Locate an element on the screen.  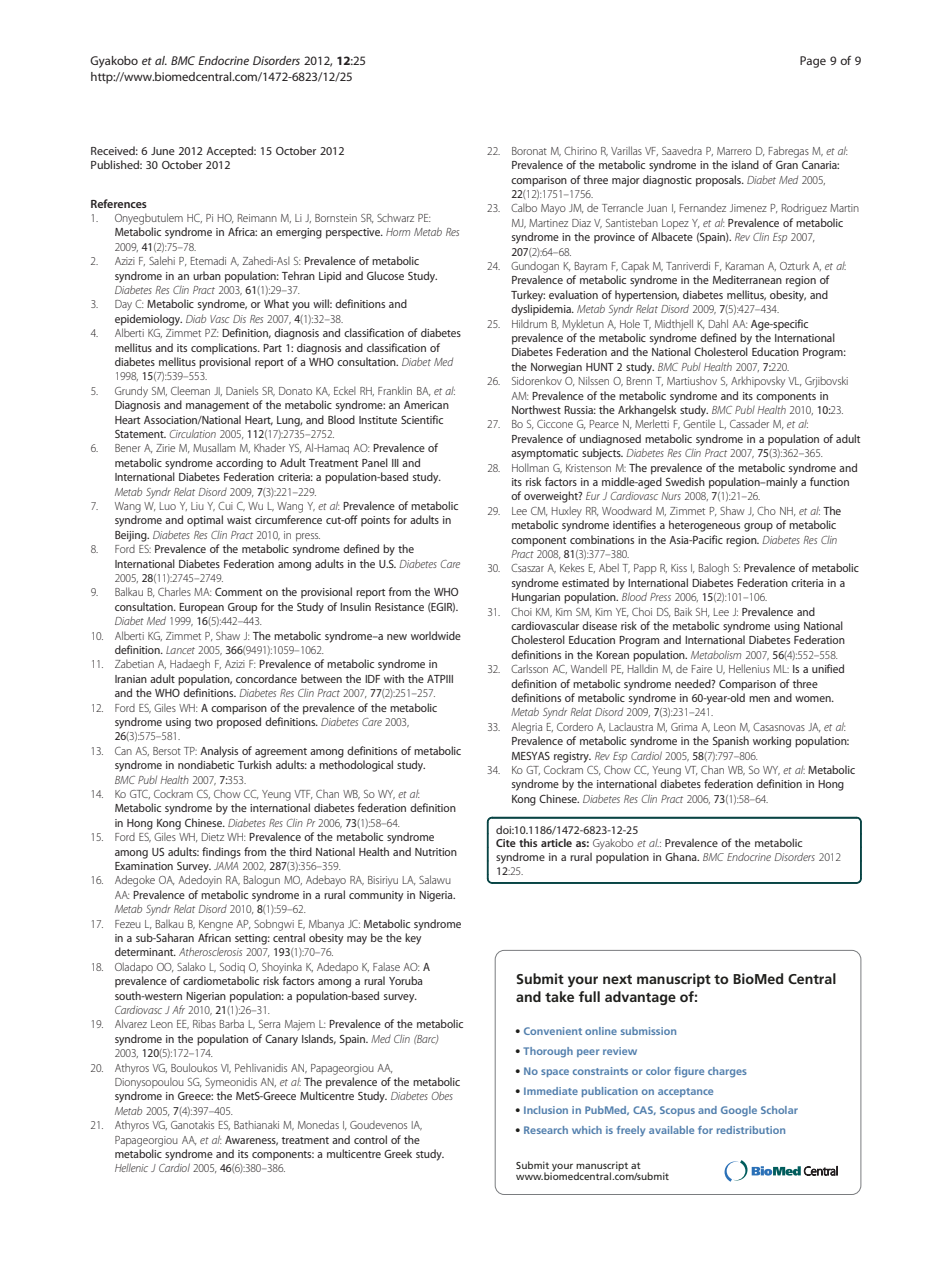
American is located at coordinates (426, 405).
